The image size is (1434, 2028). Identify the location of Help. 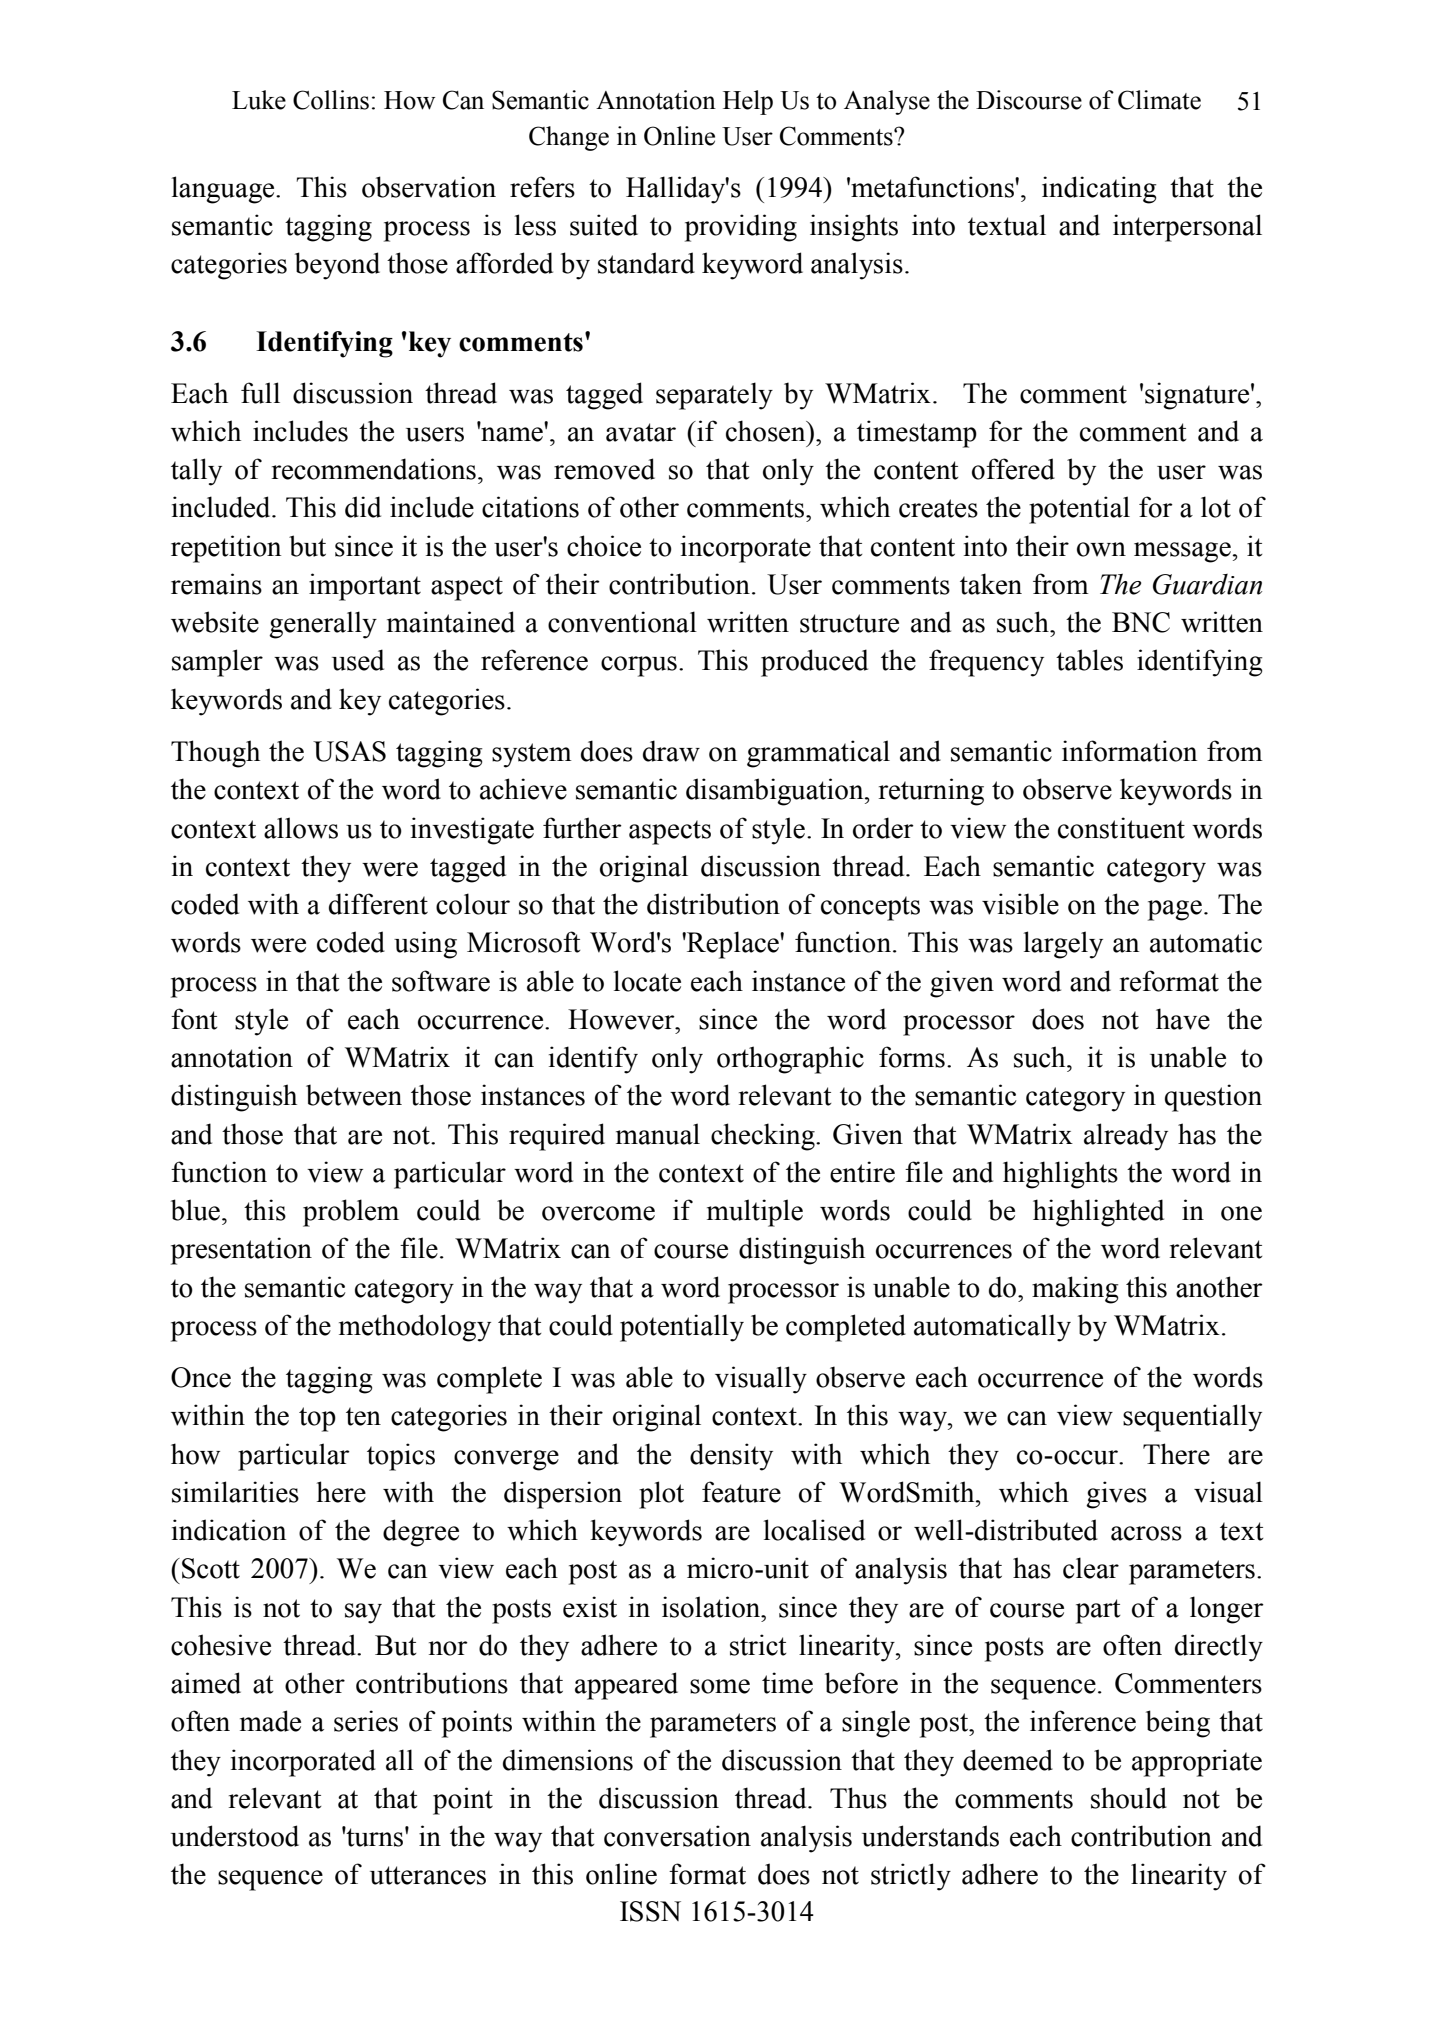
(748, 102).
